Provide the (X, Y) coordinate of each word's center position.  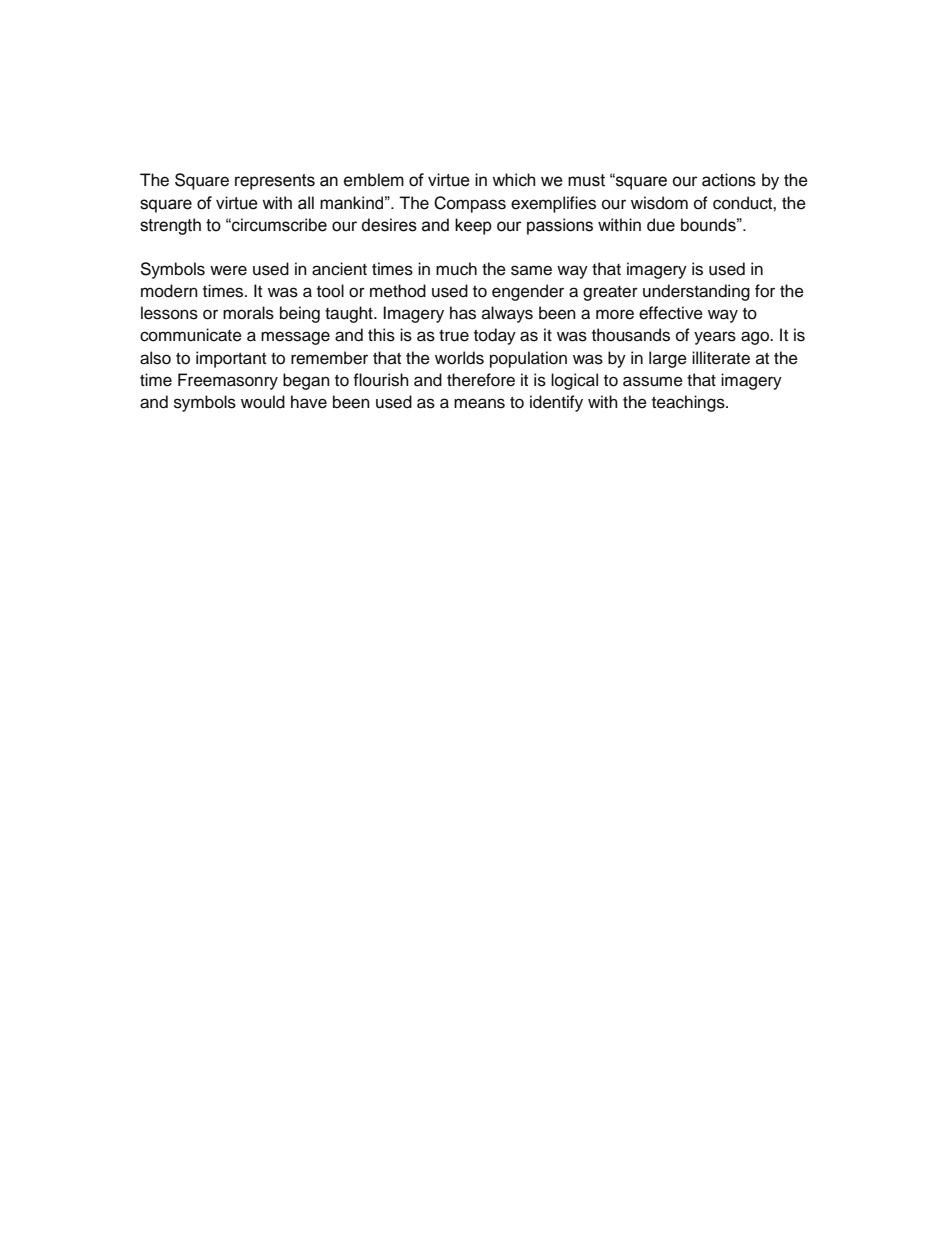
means (479, 403)
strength (170, 226)
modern (169, 291)
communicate (191, 335)
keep (473, 226)
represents (275, 182)
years (715, 338)
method (398, 291)
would (263, 402)
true (454, 336)
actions (729, 180)
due (661, 225)
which (513, 180)
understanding (696, 292)
